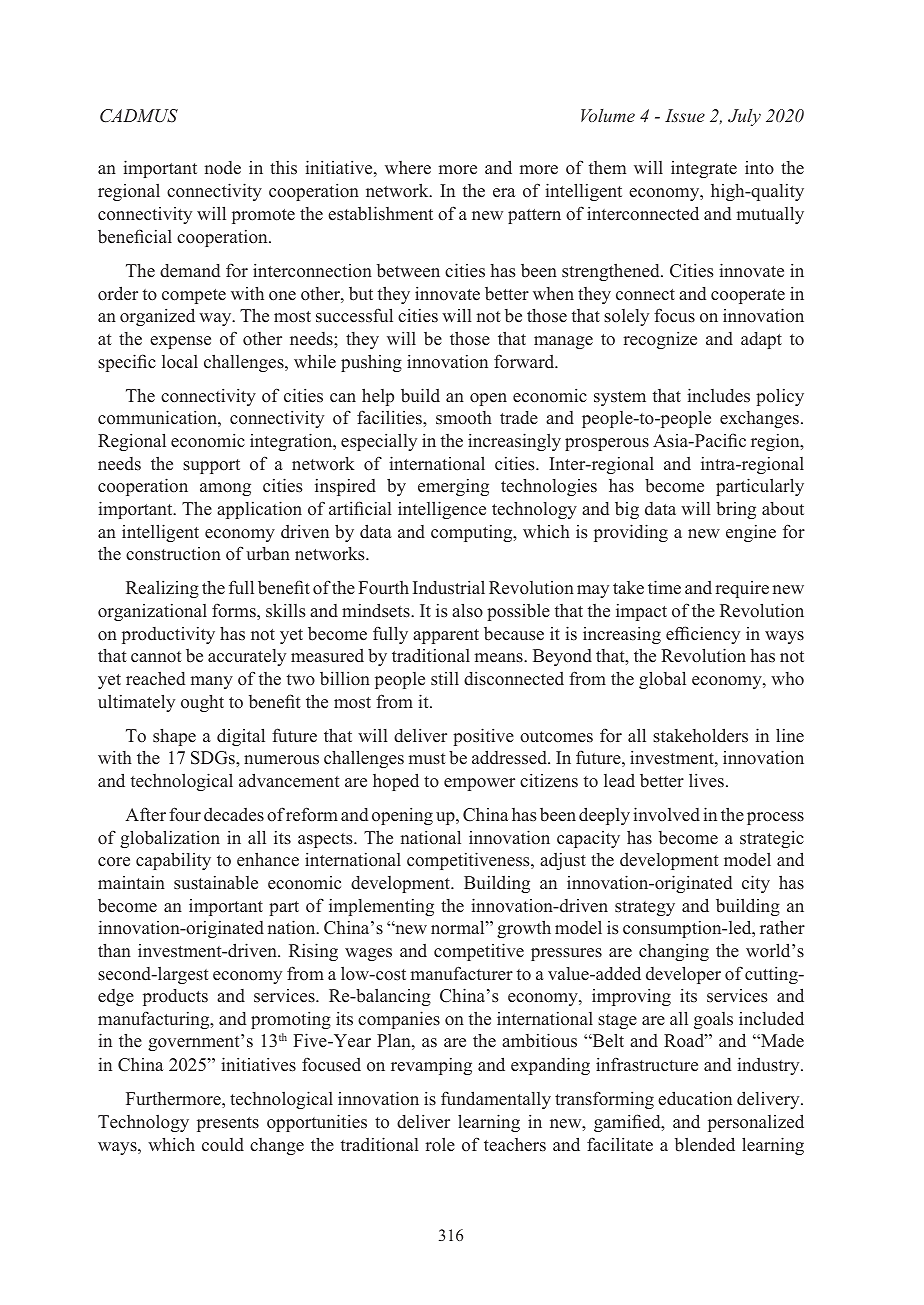  Describe the element at coordinates (446, 636) in the image. I see `apparent` at that location.
